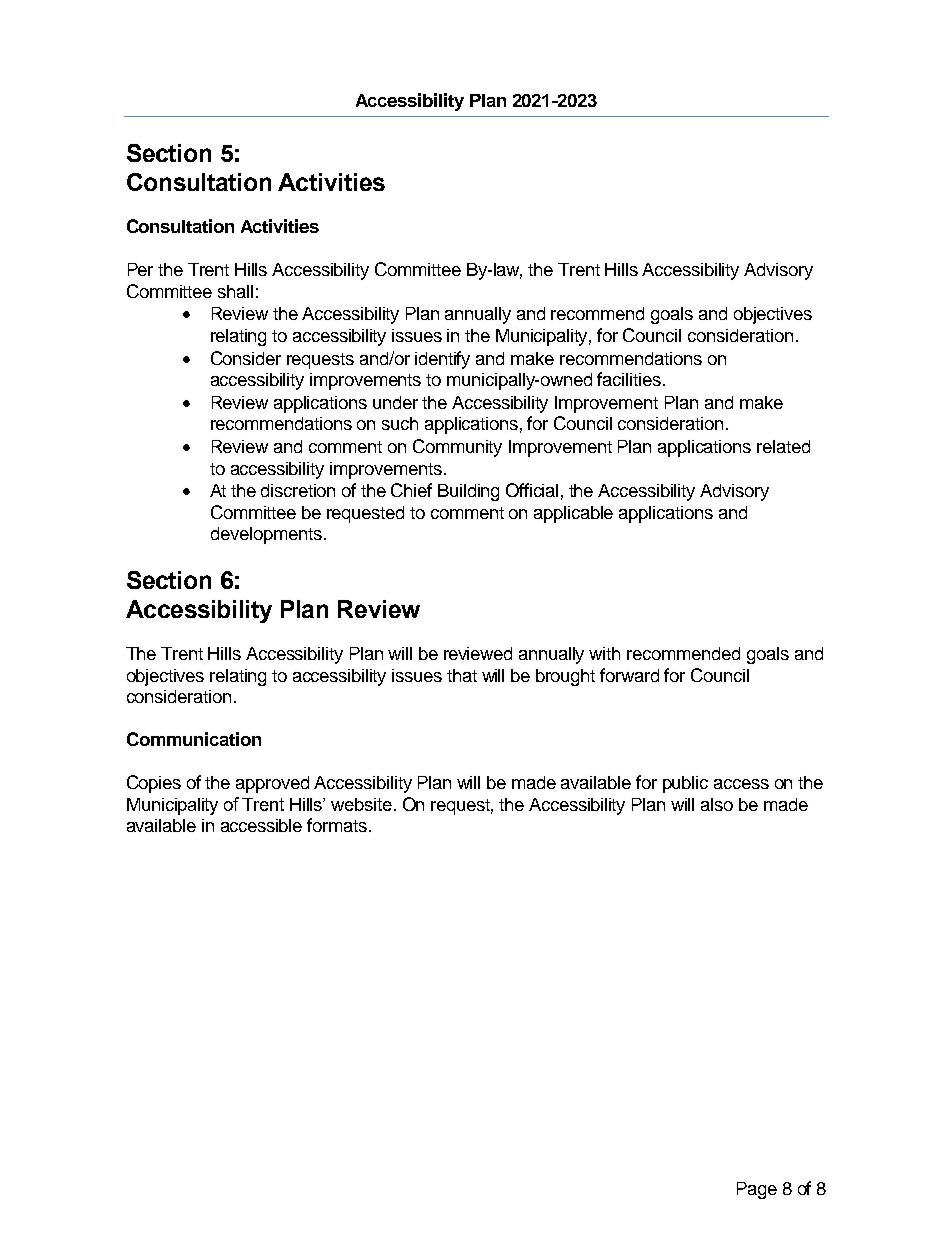 The height and width of the page is (1233, 952). What do you see at coordinates (717, 804) in the page?
I see `also` at bounding box center [717, 804].
